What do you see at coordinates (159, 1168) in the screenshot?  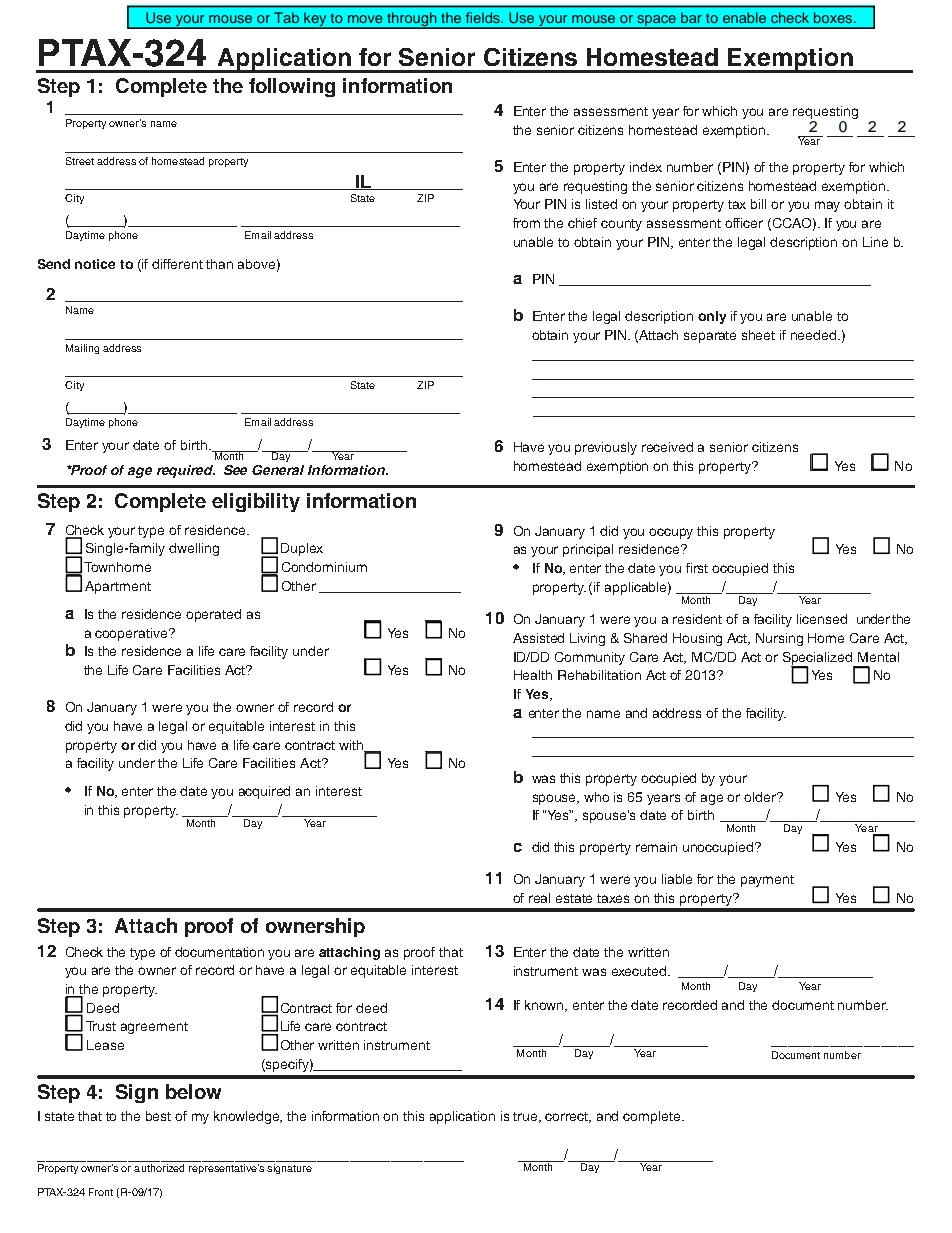 I see `authorized` at bounding box center [159, 1168].
